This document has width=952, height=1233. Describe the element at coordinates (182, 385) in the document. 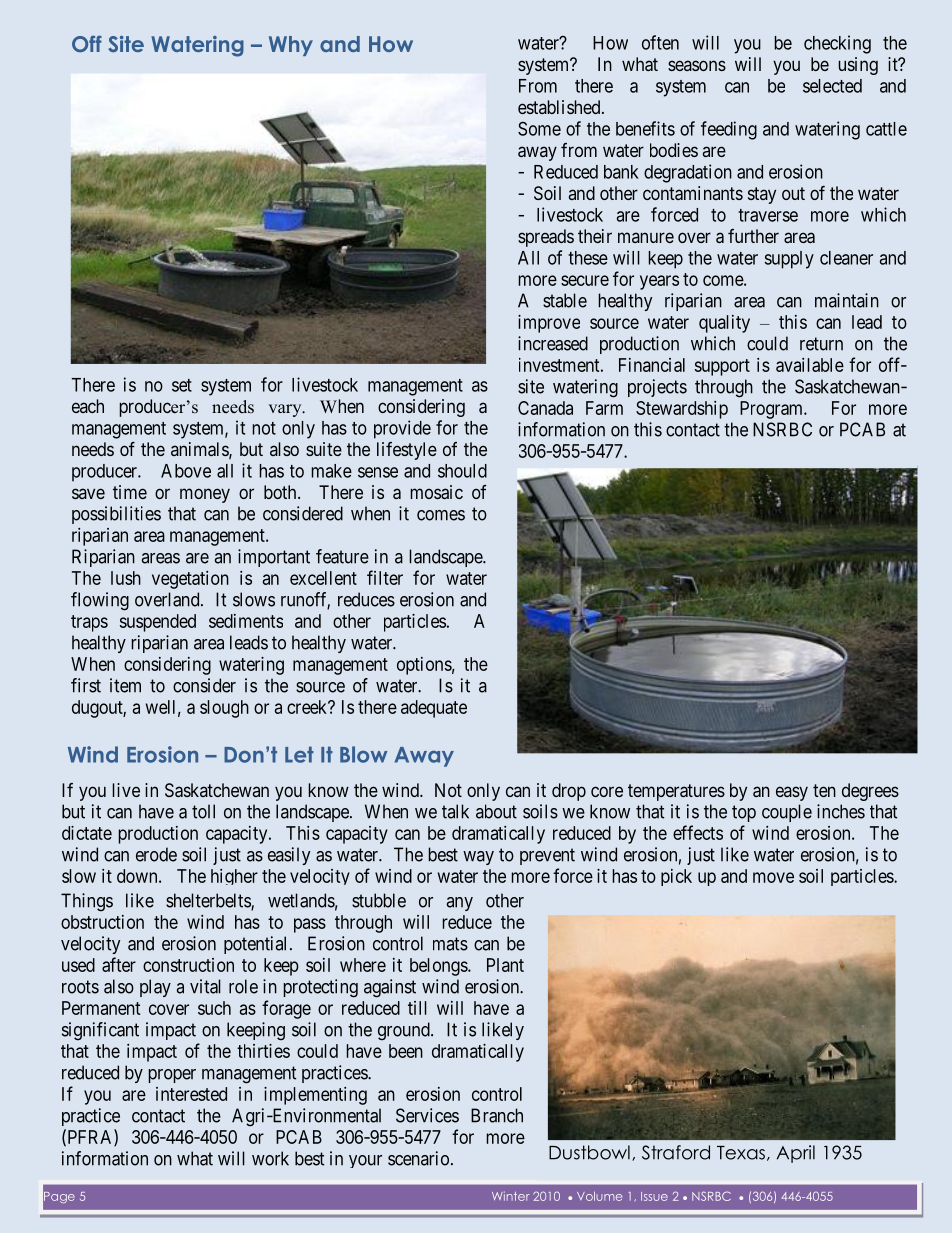

I see `set` at that location.
